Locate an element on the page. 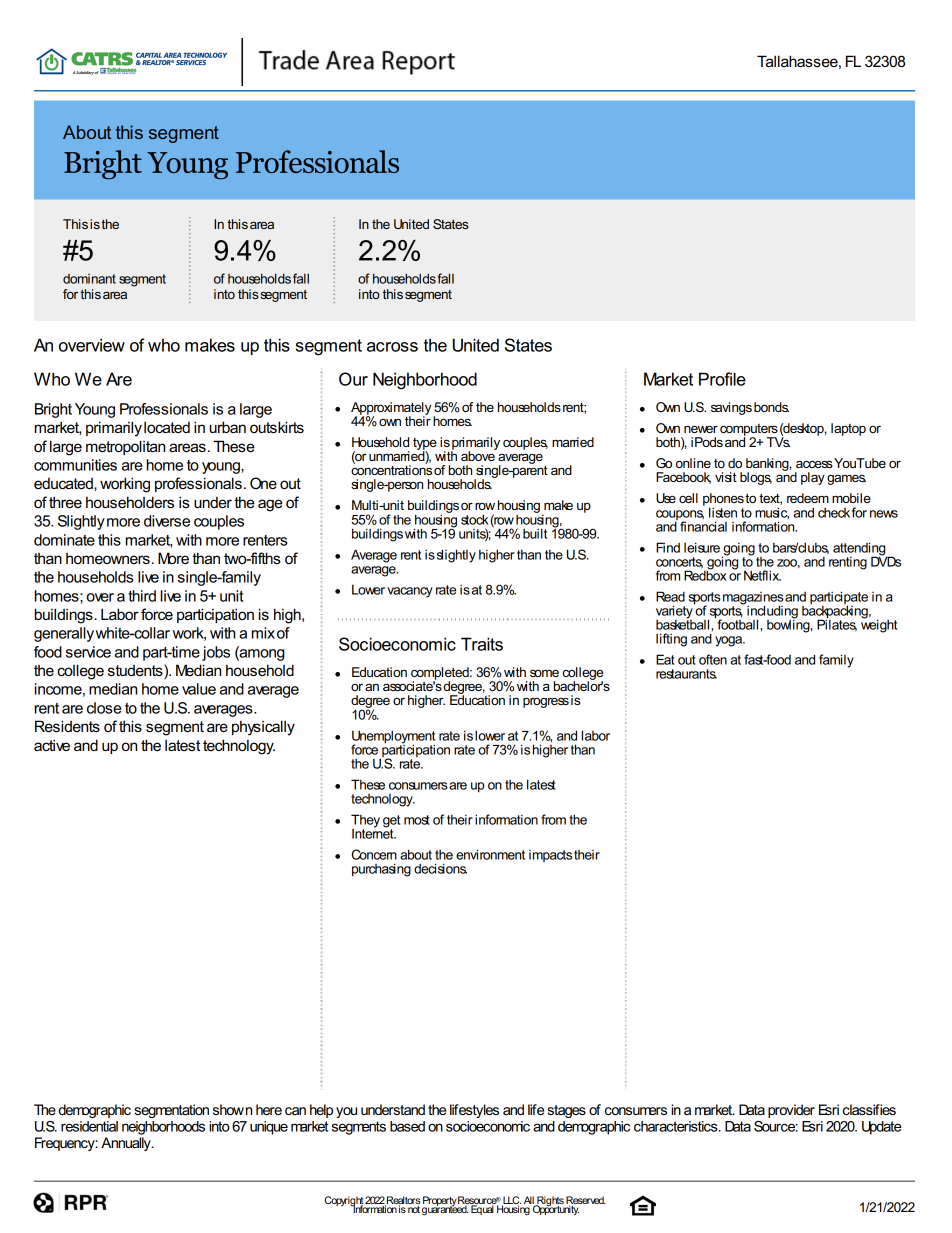 The width and height of the image is (952, 1233). dominant is located at coordinates (89, 279).
